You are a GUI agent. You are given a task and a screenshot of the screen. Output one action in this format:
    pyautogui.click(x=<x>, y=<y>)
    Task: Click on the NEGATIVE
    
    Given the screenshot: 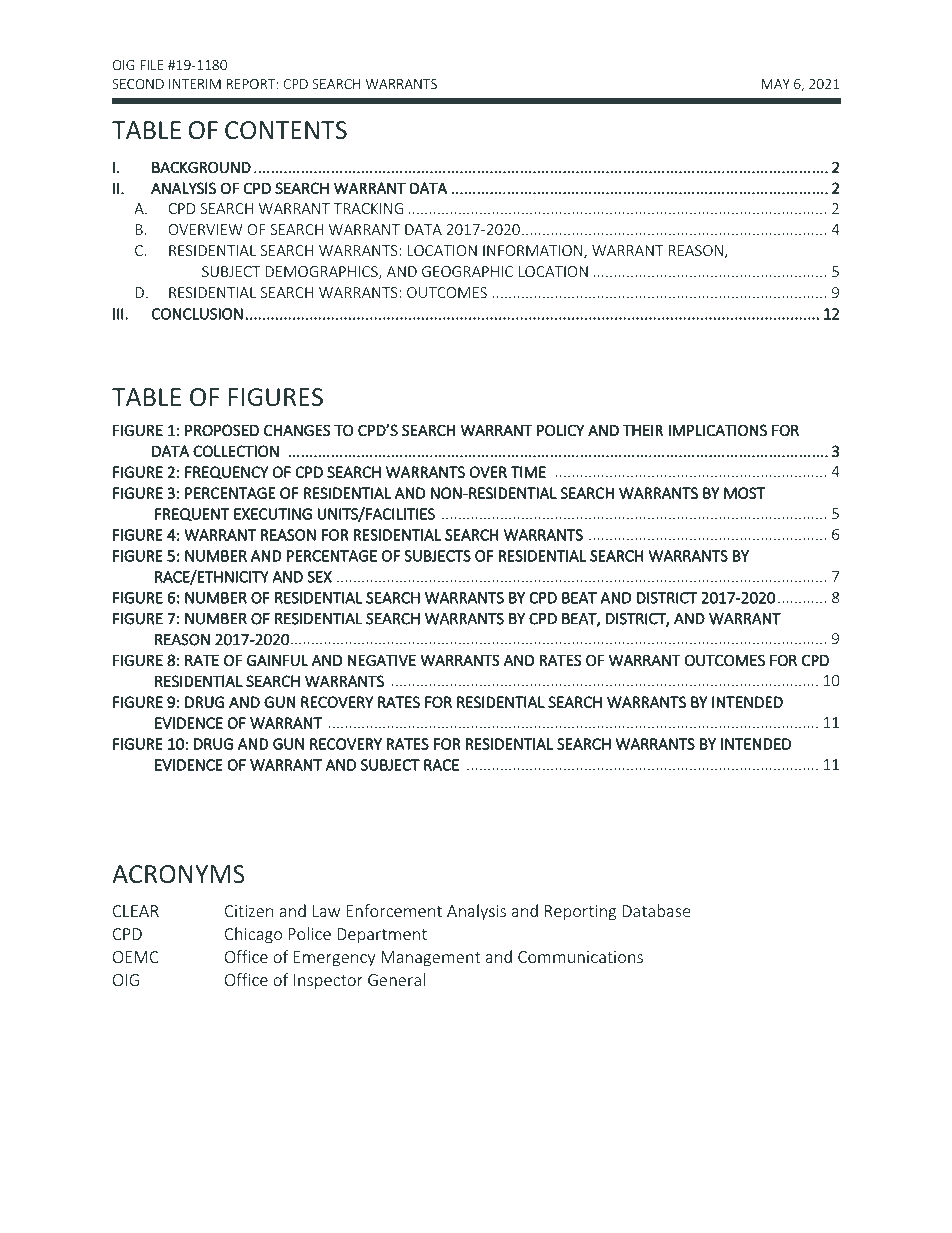 What is the action you would take?
    pyautogui.click(x=382, y=660)
